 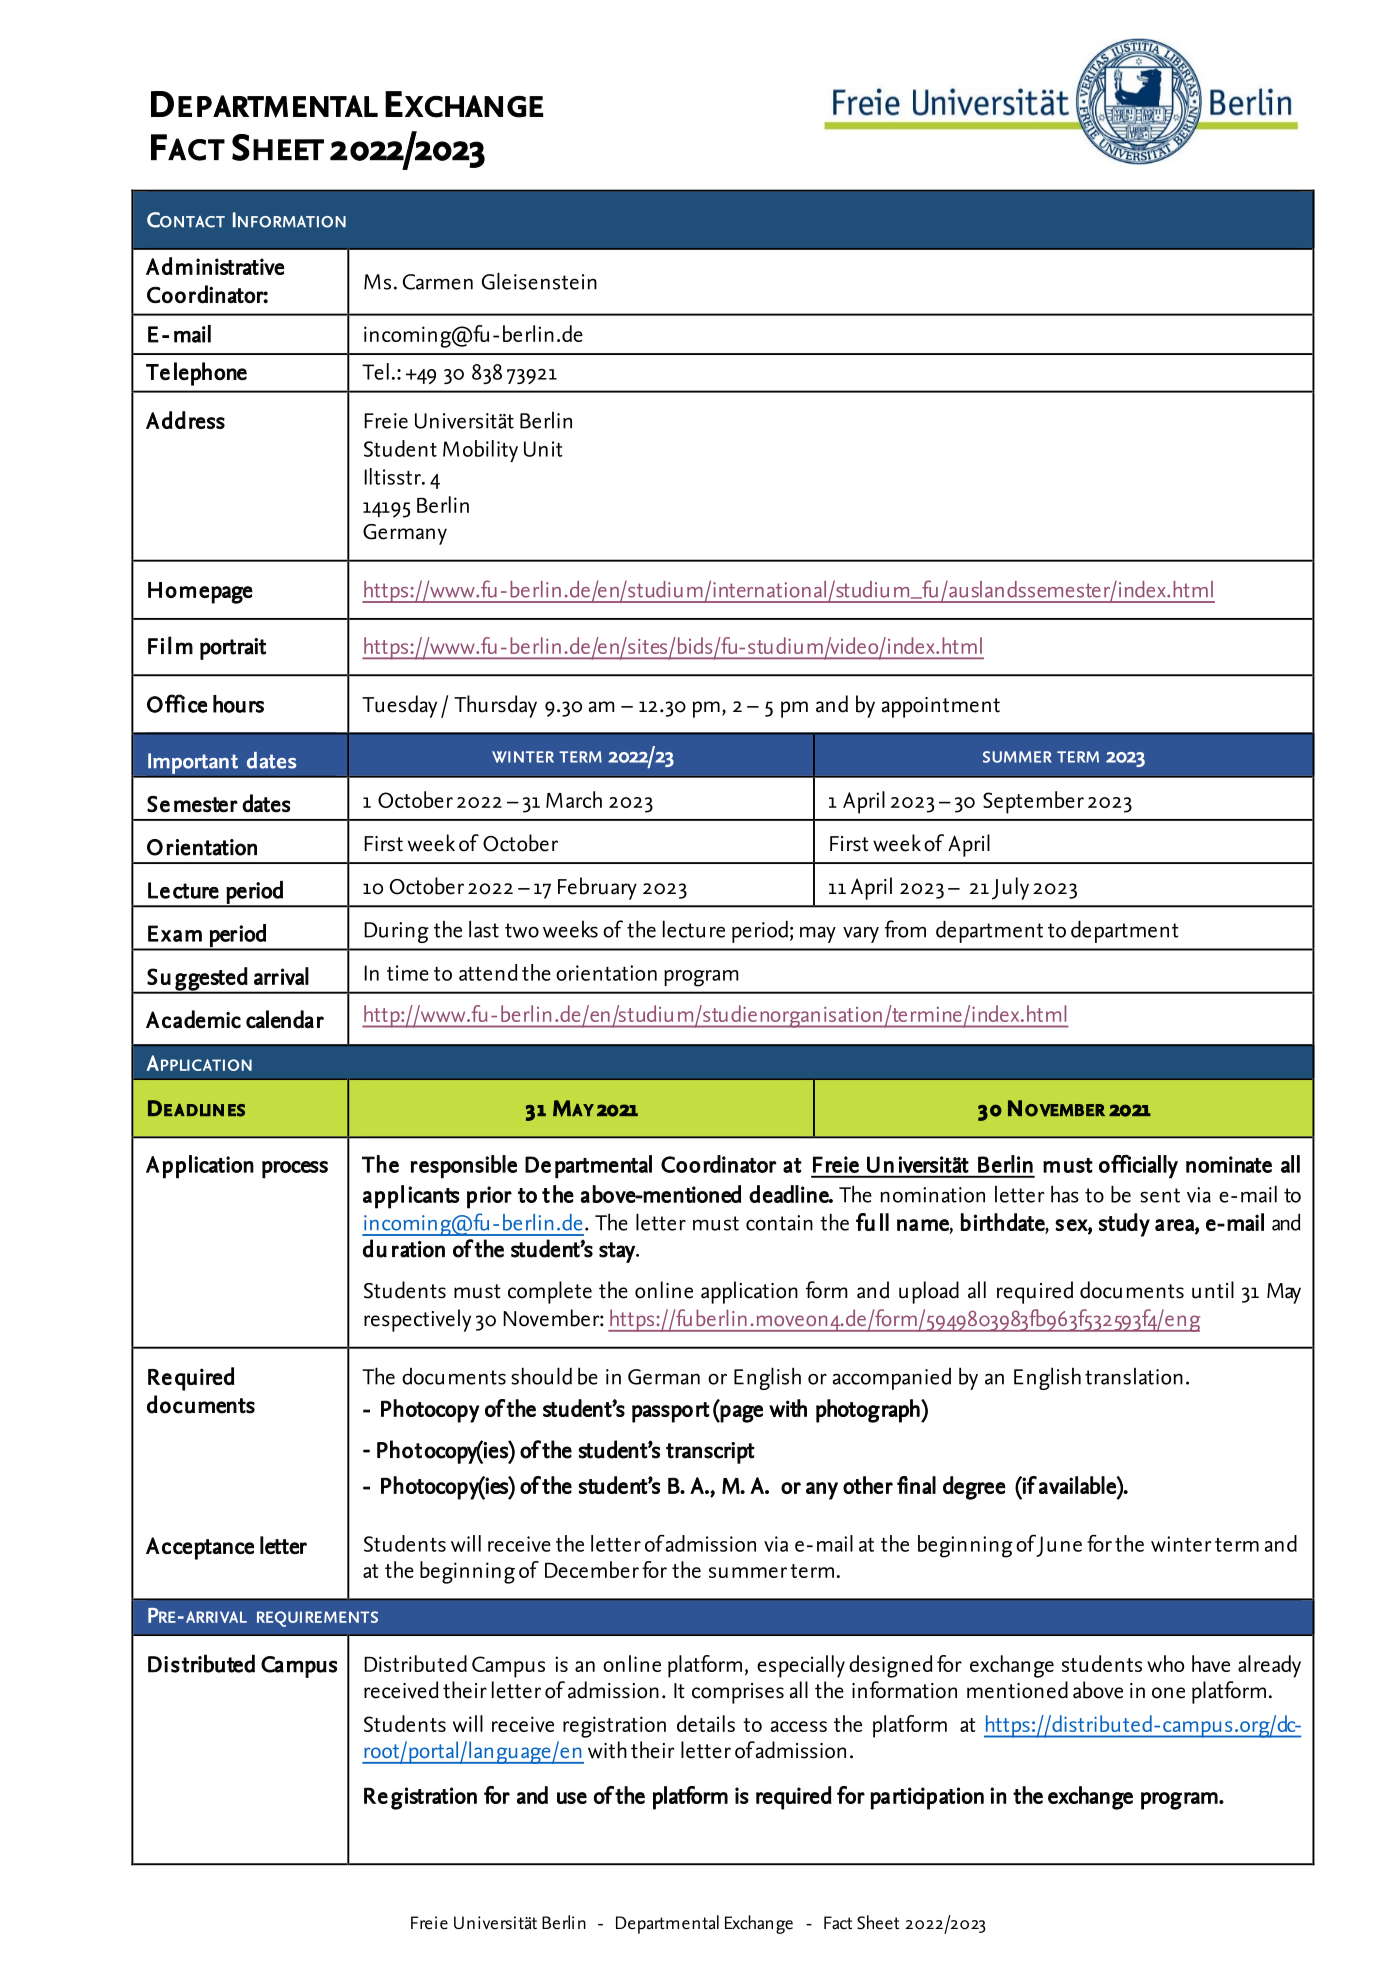 What do you see at coordinates (1213, 1290) in the page?
I see `until` at bounding box center [1213, 1290].
